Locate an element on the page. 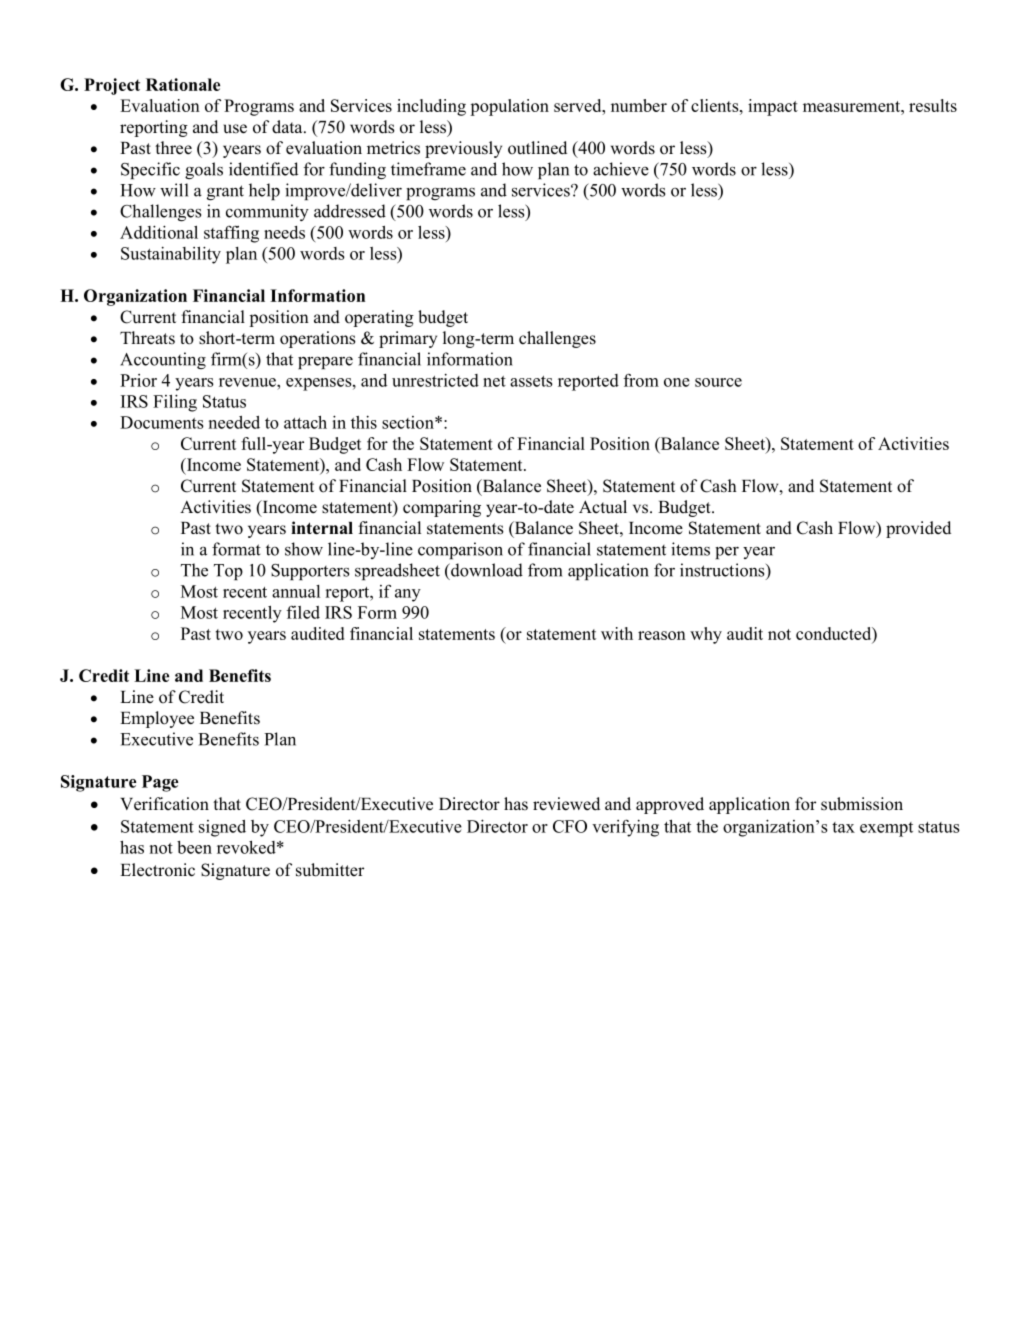 The height and width of the image is (1322, 1021). tax is located at coordinates (843, 827).
